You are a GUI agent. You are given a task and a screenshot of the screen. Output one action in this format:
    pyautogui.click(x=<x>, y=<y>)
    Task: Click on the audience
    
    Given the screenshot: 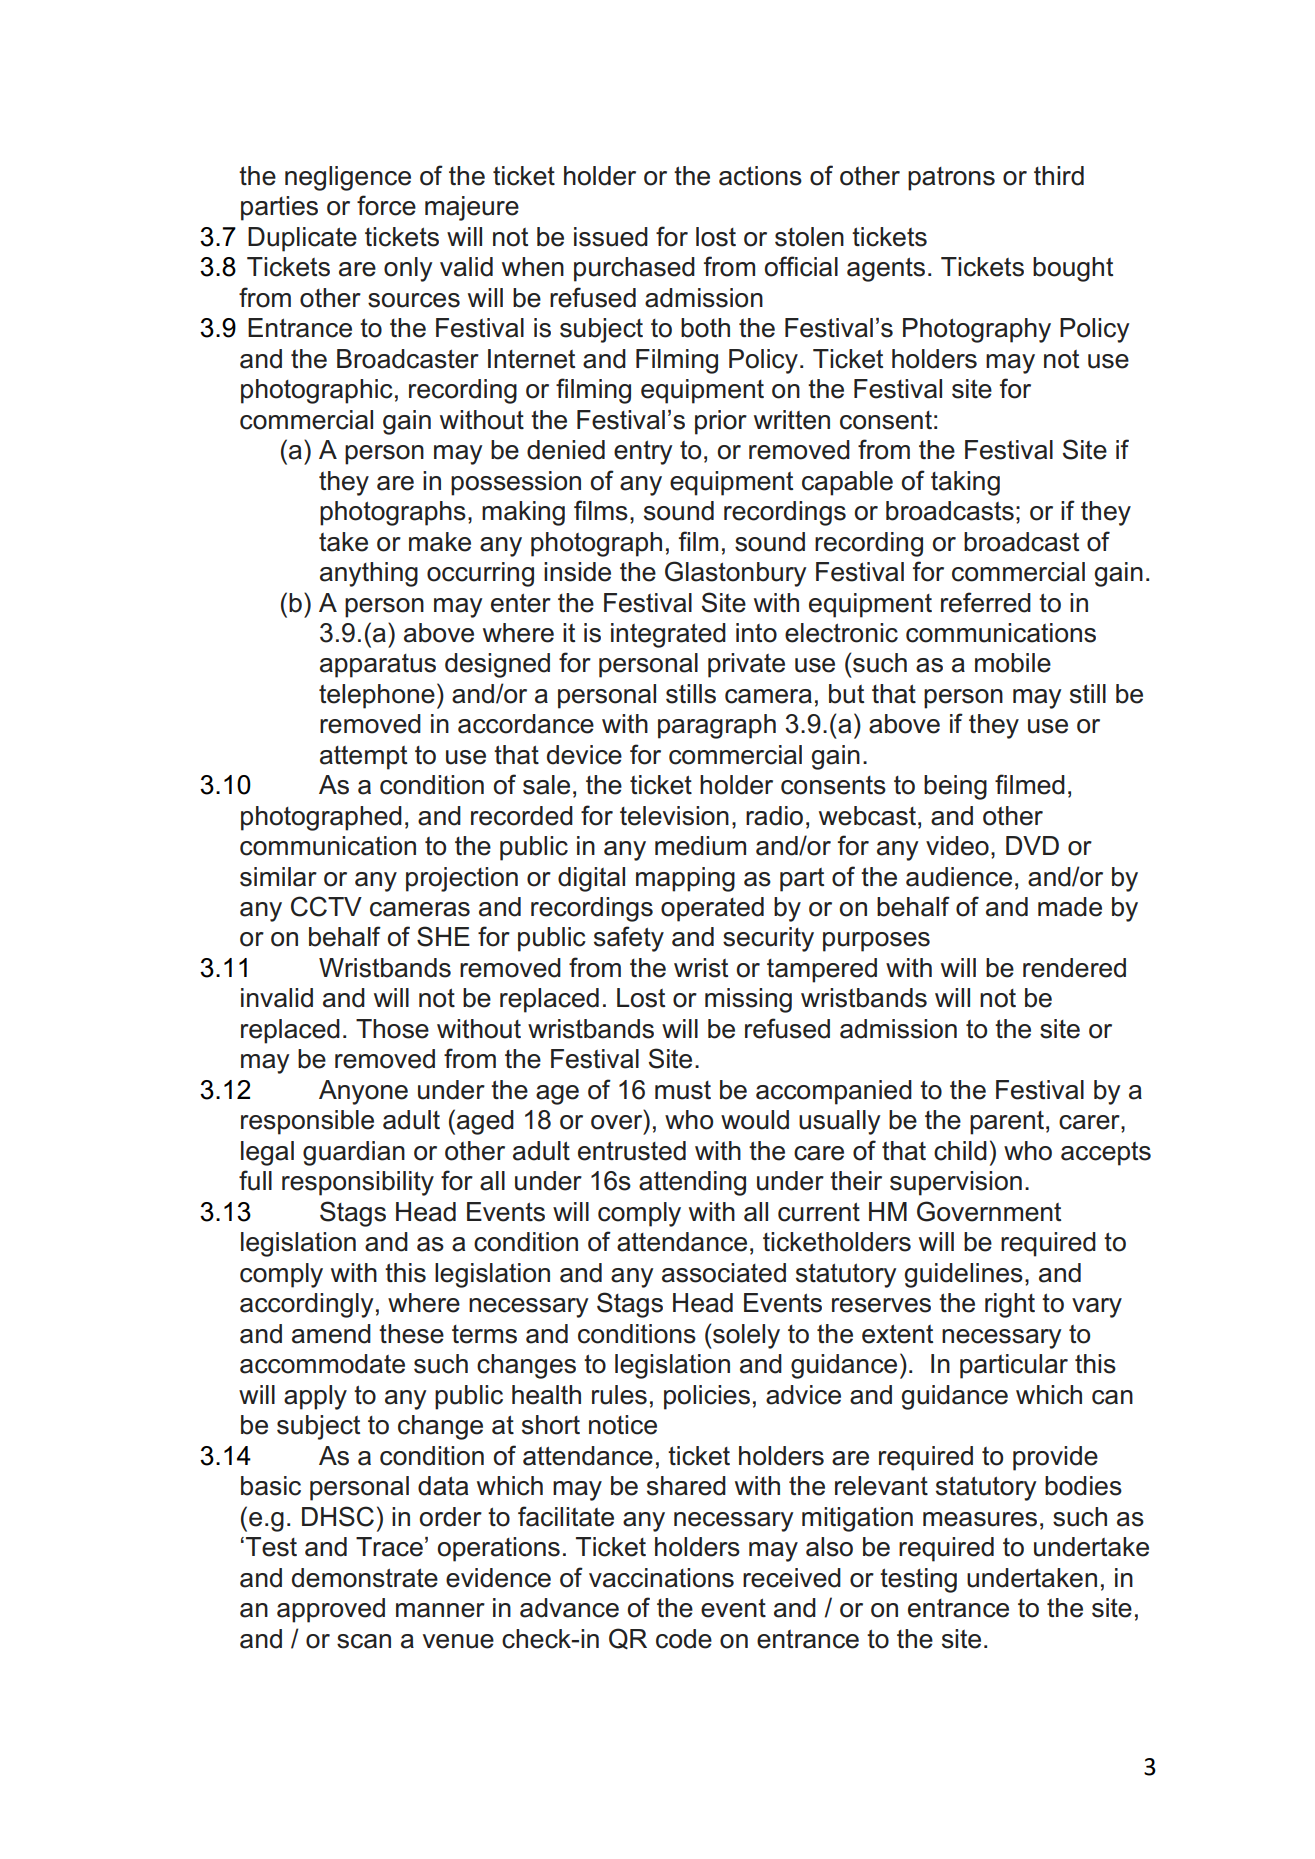 What is the action you would take?
    pyautogui.click(x=959, y=877)
